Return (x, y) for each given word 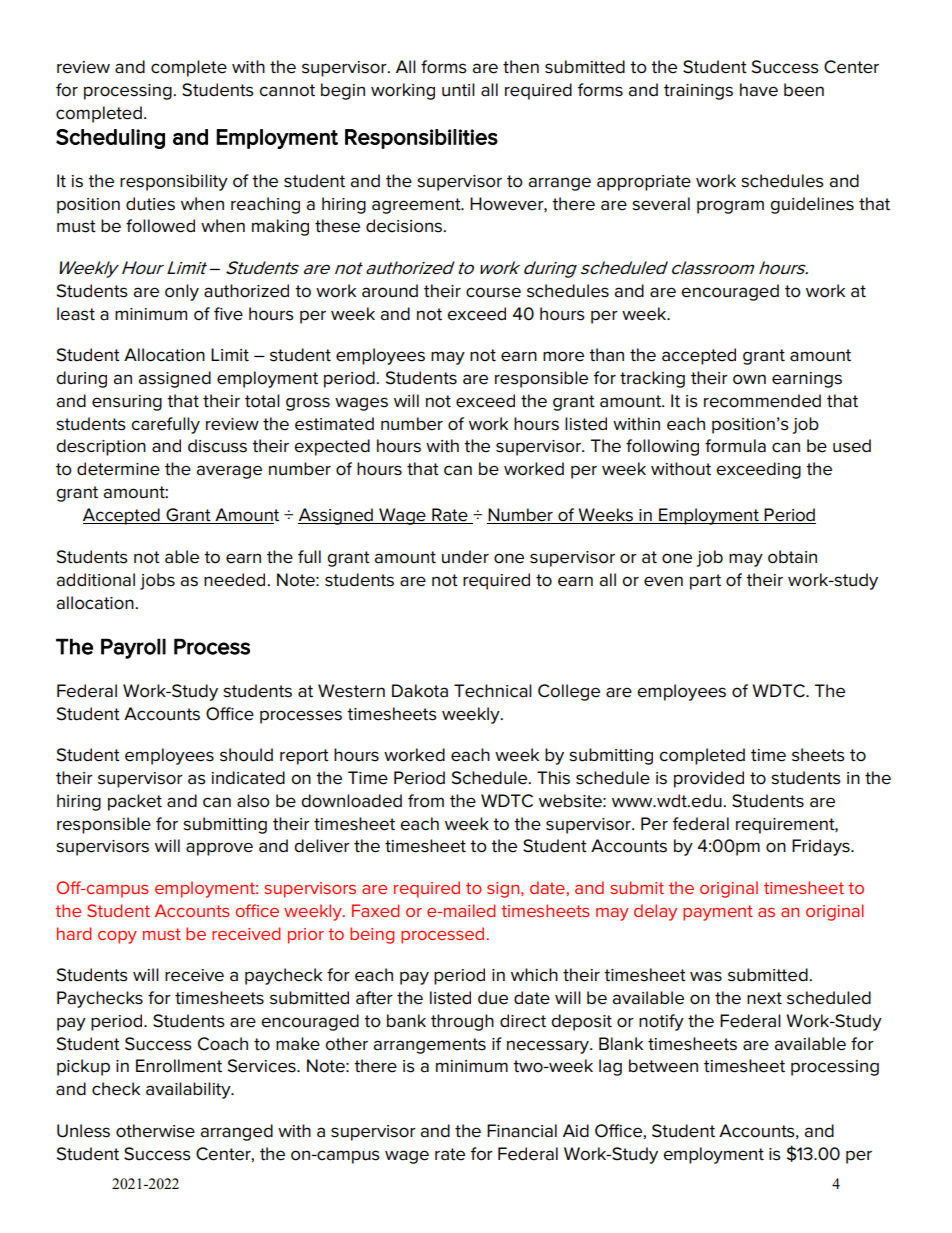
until (458, 90)
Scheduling (110, 139)
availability (189, 1090)
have (759, 90)
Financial (522, 1131)
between (663, 1066)
